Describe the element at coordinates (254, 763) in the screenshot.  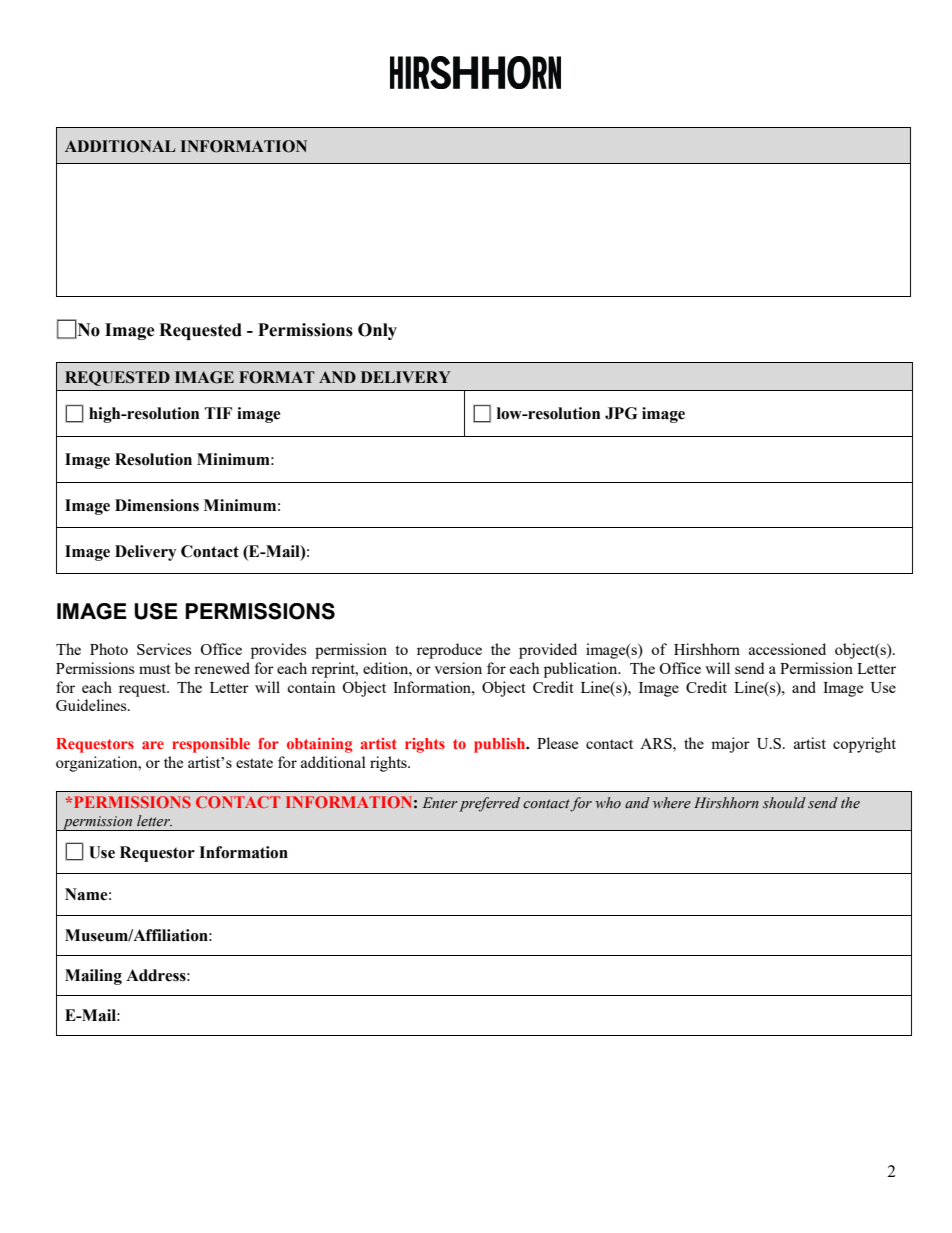
I see `estate` at that location.
